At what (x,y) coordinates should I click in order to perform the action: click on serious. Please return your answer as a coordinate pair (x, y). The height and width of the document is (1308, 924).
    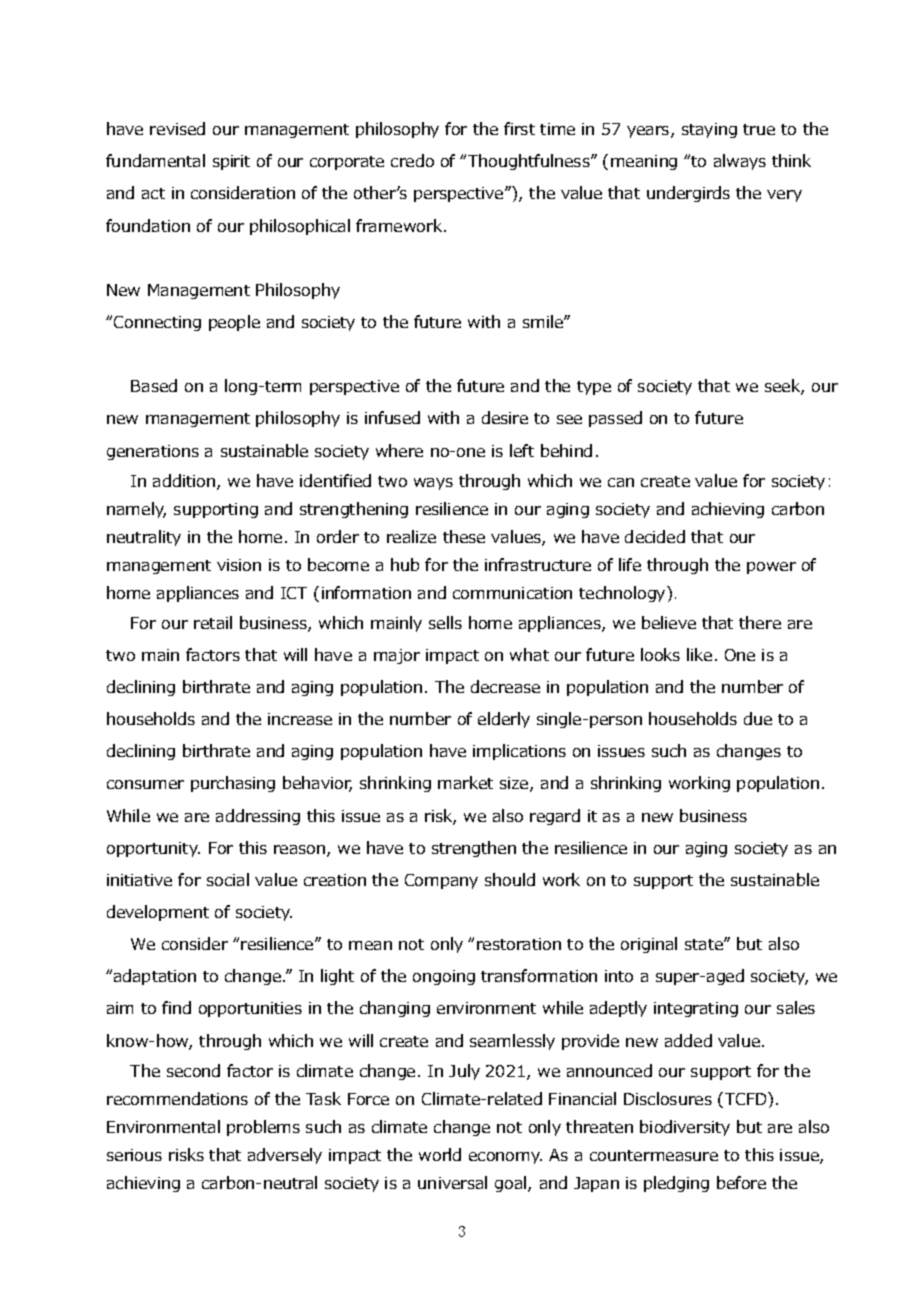
    Looking at the image, I should click on (134, 1155).
